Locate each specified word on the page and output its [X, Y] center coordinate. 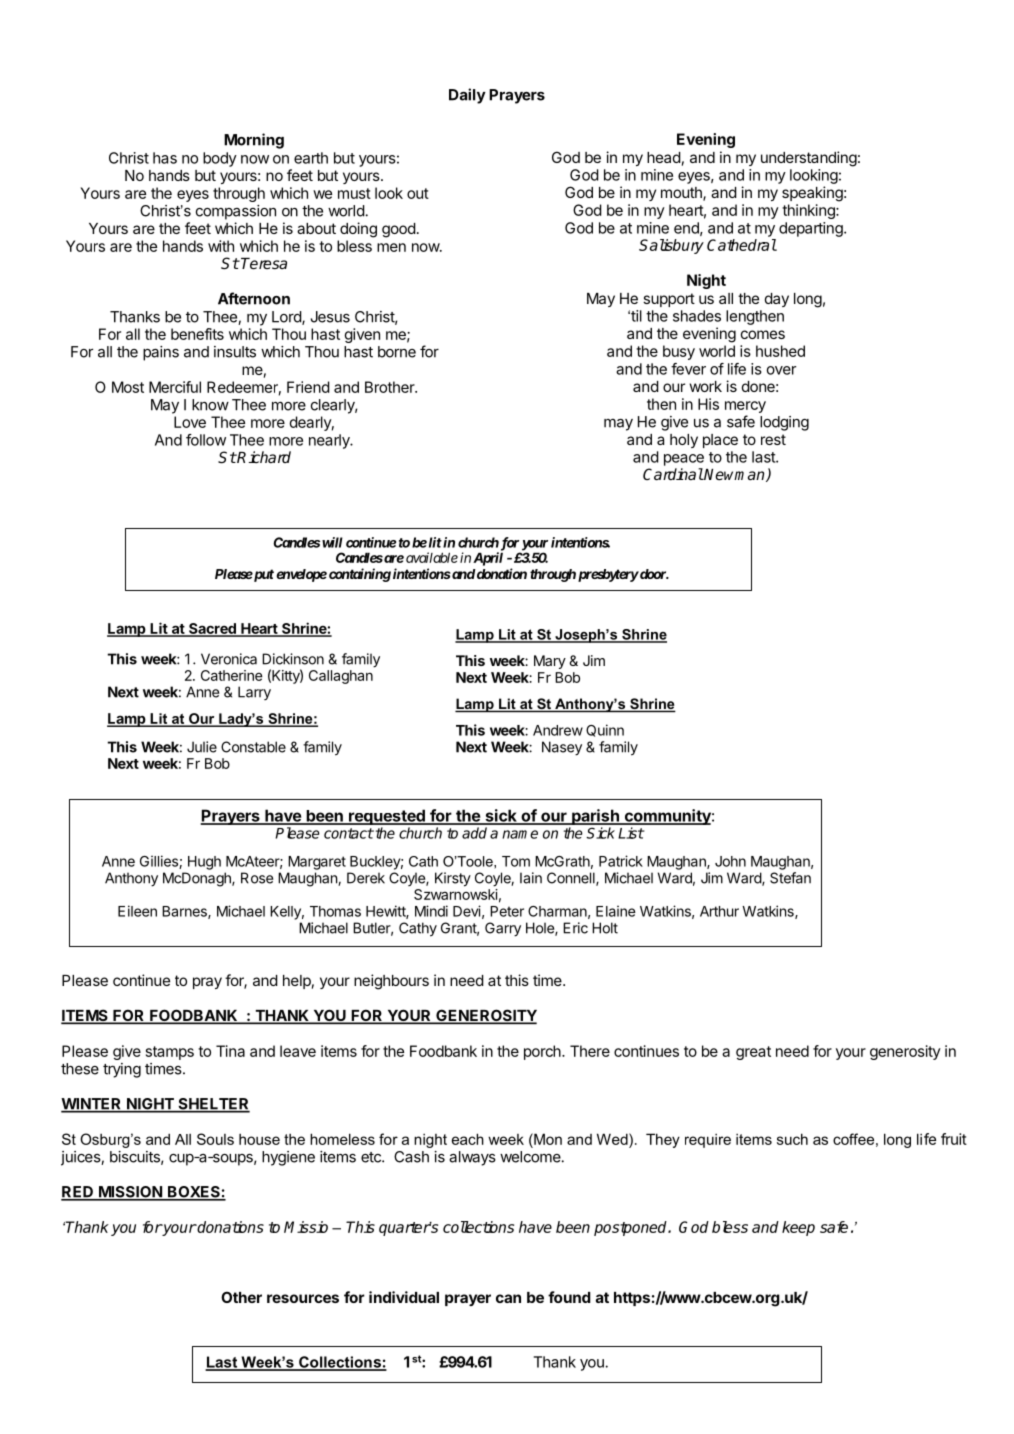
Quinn [605, 730]
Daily [467, 96]
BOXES [194, 1193]
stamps [170, 1053]
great [753, 1053]
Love [190, 422]
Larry [254, 693]
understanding [809, 159]
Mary [550, 662]
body [220, 159]
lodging [784, 423]
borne [397, 352]
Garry [503, 929]
